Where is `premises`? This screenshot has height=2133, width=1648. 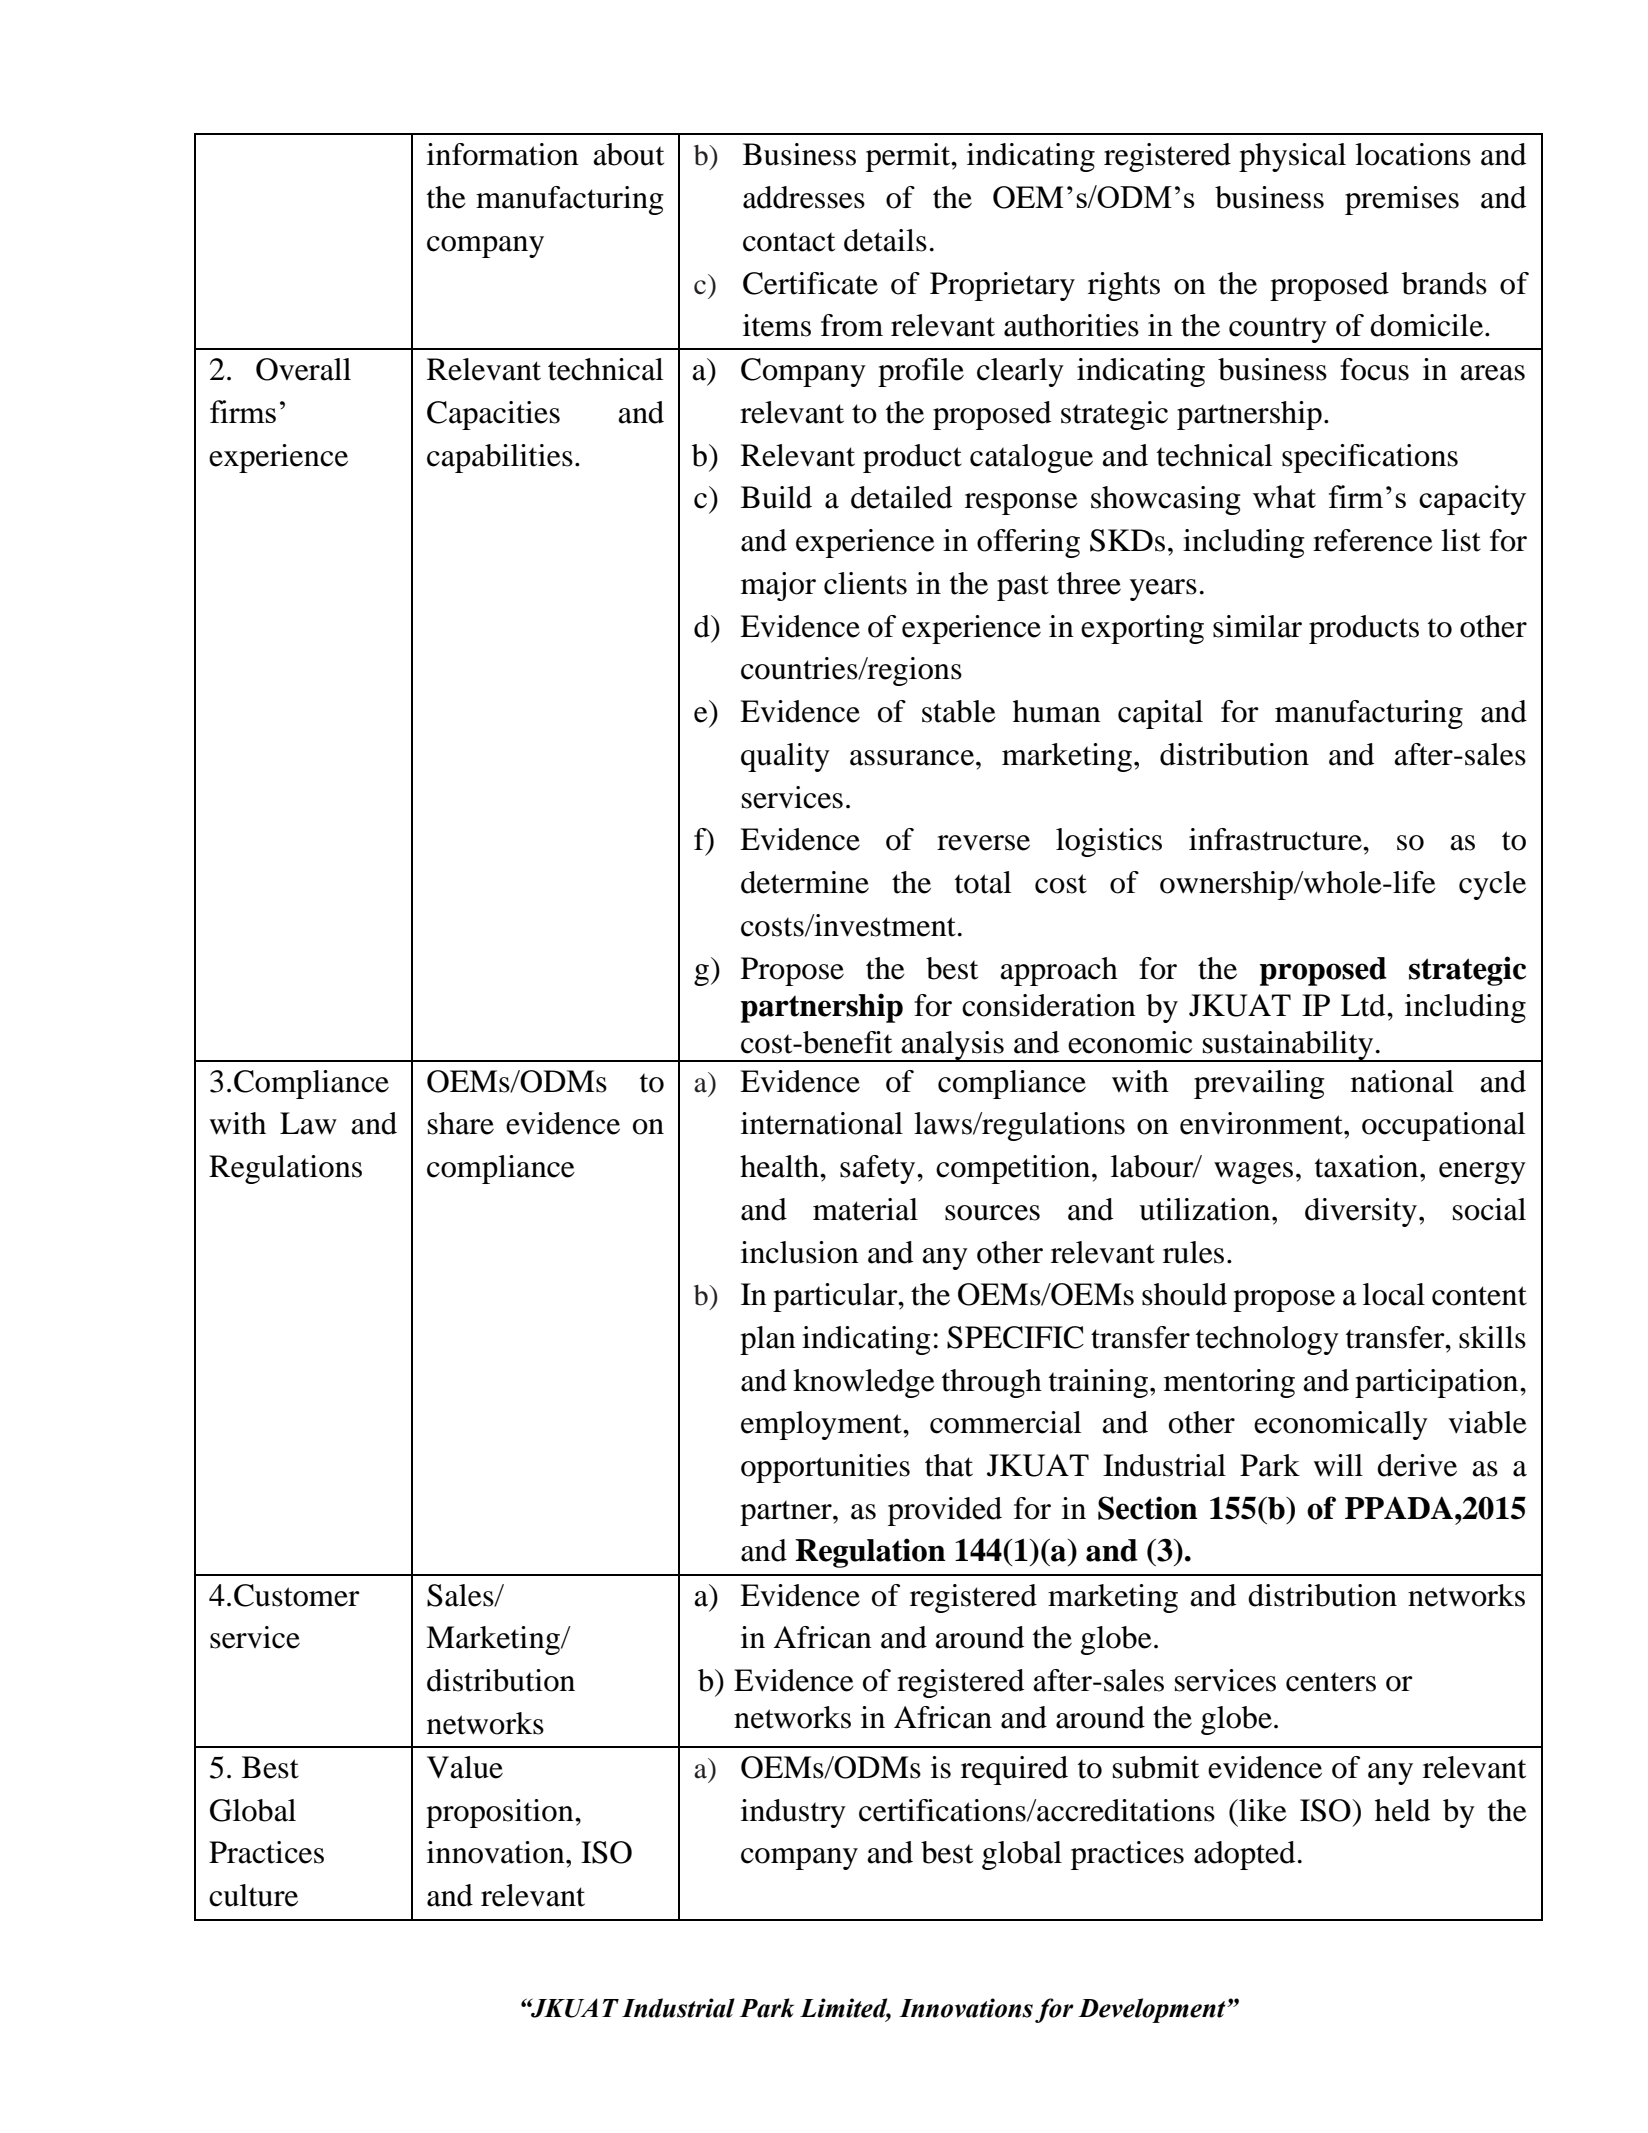
premises is located at coordinates (1402, 200).
